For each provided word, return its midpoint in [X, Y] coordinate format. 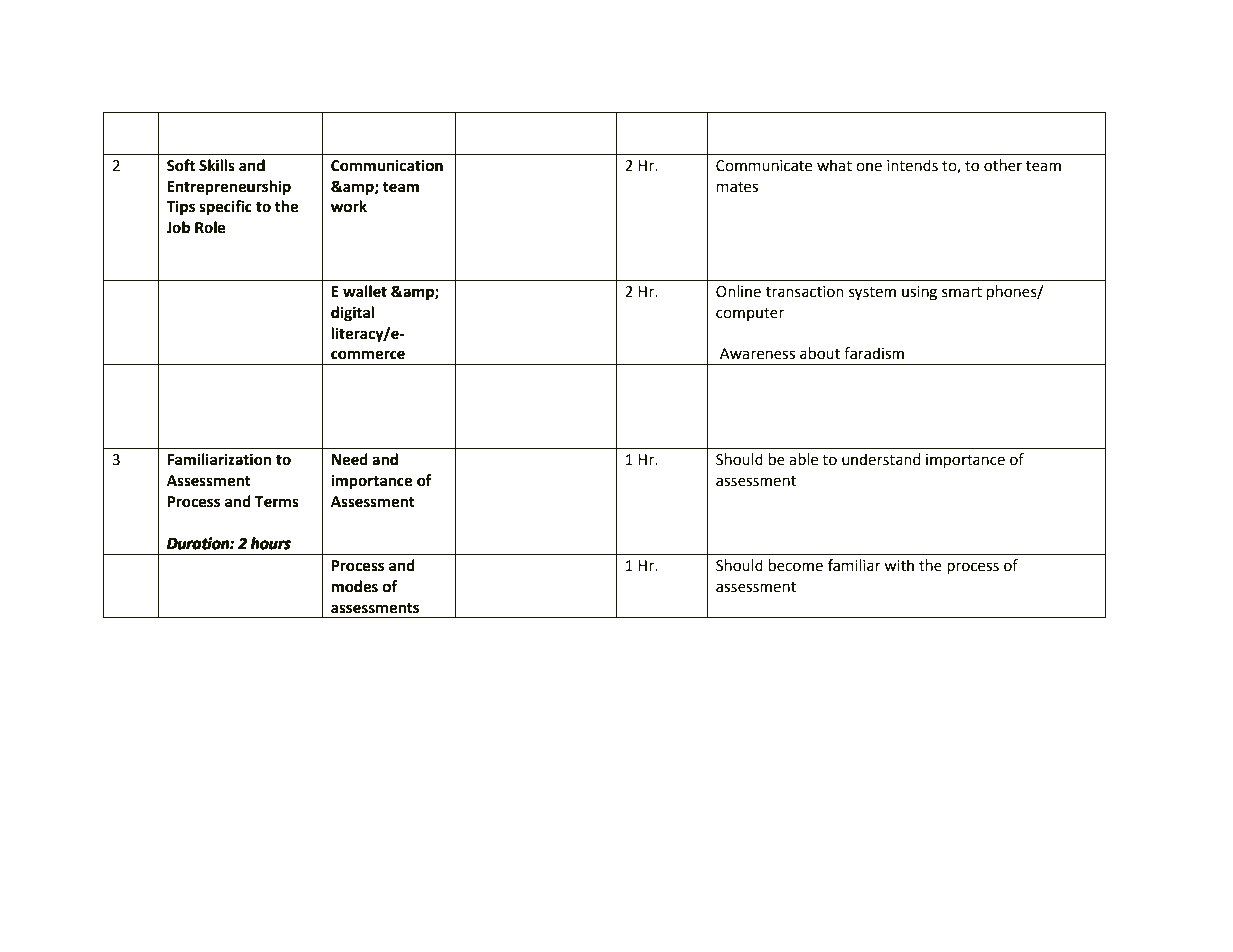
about [820, 353]
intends [912, 165]
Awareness [757, 354]
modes [354, 586]
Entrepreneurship [229, 188]
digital [352, 314]
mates [737, 187]
